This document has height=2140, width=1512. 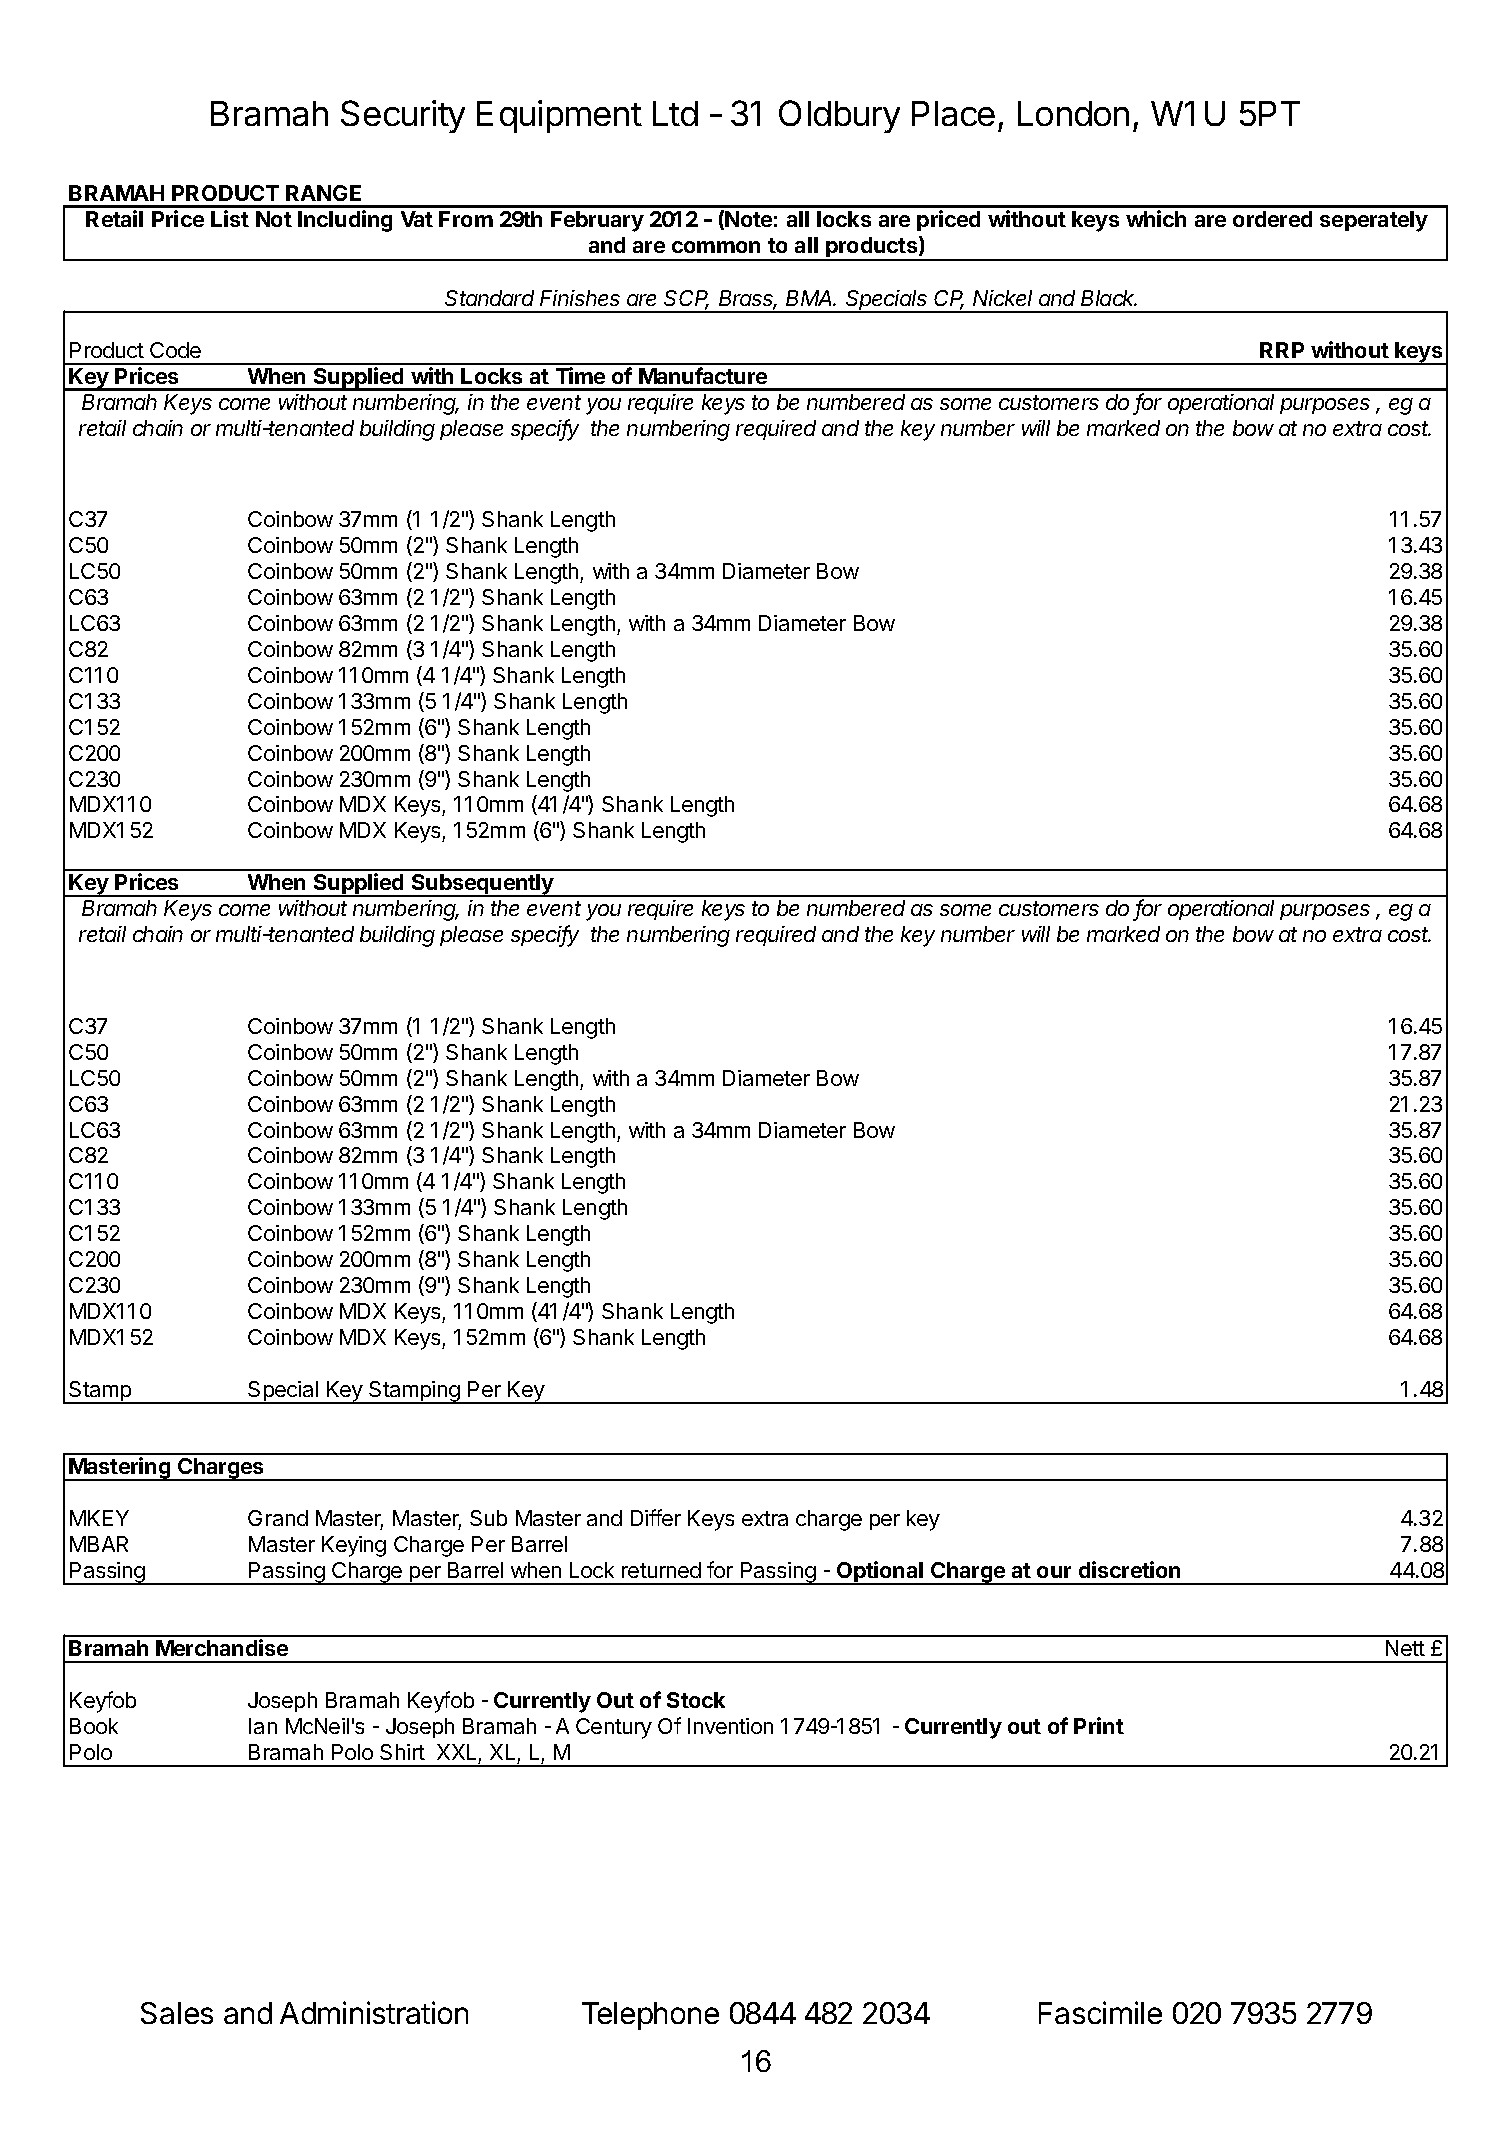 I want to click on Ltd, so click(x=675, y=113).
